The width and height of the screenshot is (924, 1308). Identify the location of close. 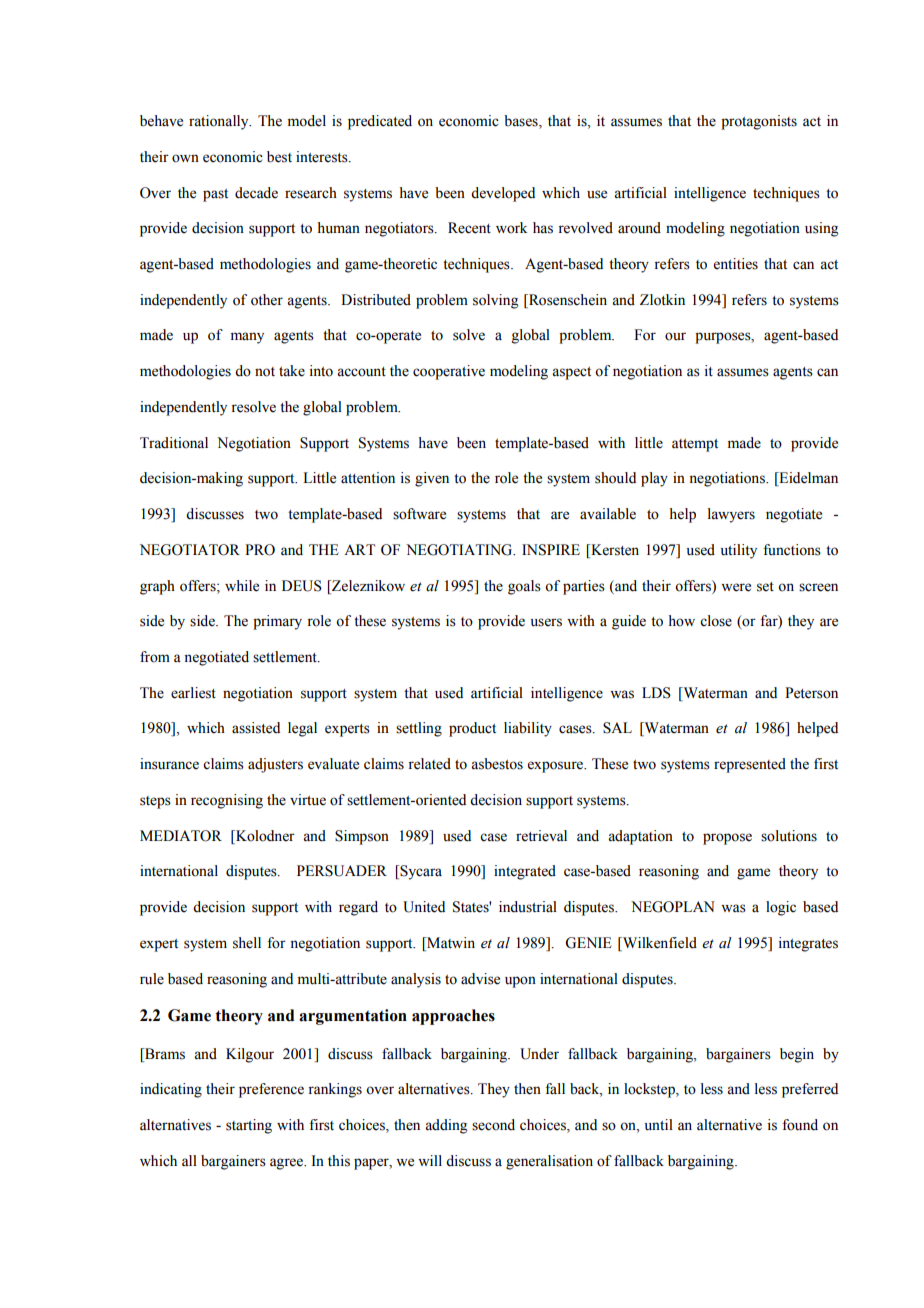
(716, 621).
